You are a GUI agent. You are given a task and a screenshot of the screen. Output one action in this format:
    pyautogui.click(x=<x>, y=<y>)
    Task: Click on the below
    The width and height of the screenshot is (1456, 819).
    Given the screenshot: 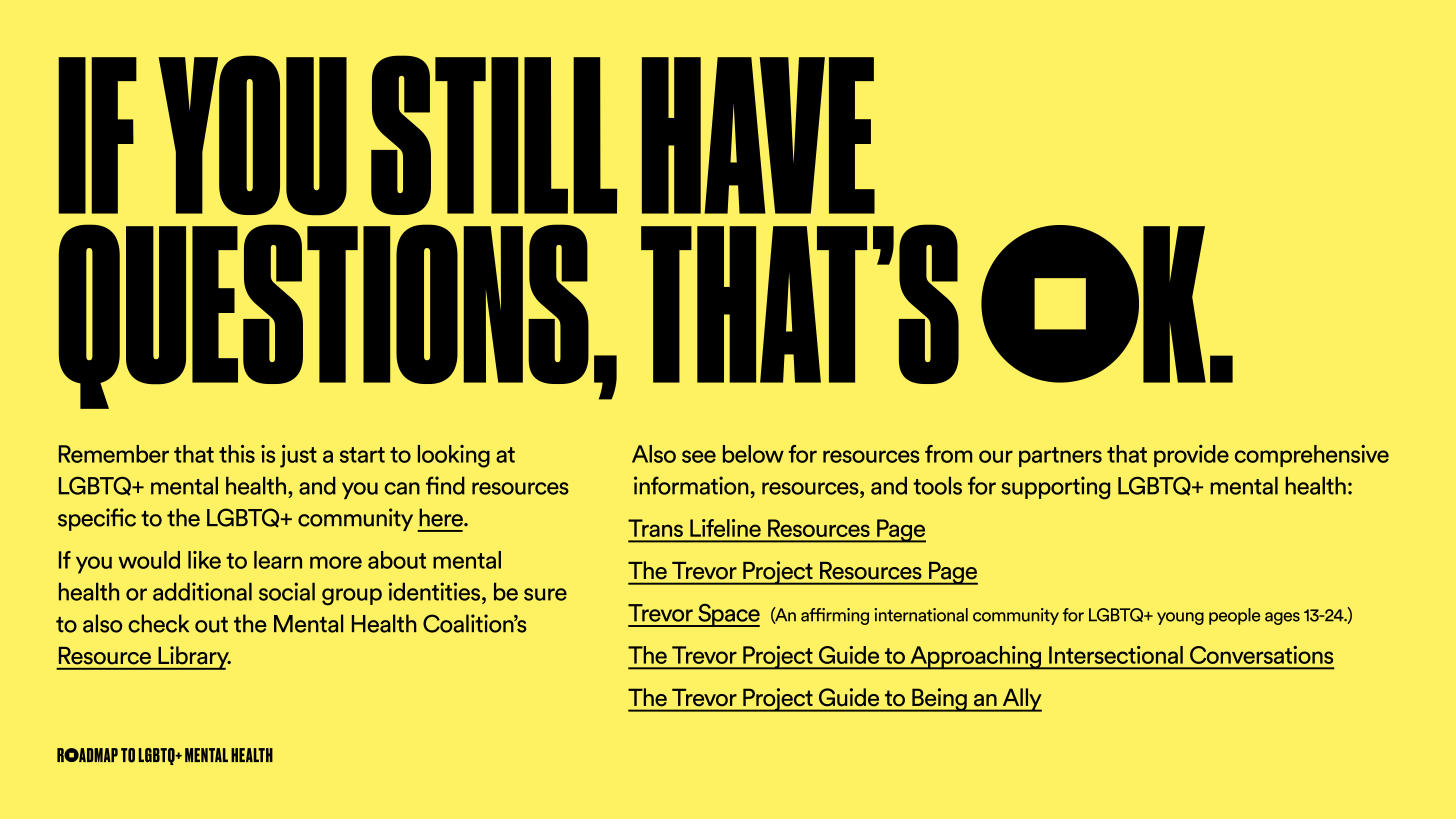 What is the action you would take?
    pyautogui.click(x=753, y=454)
